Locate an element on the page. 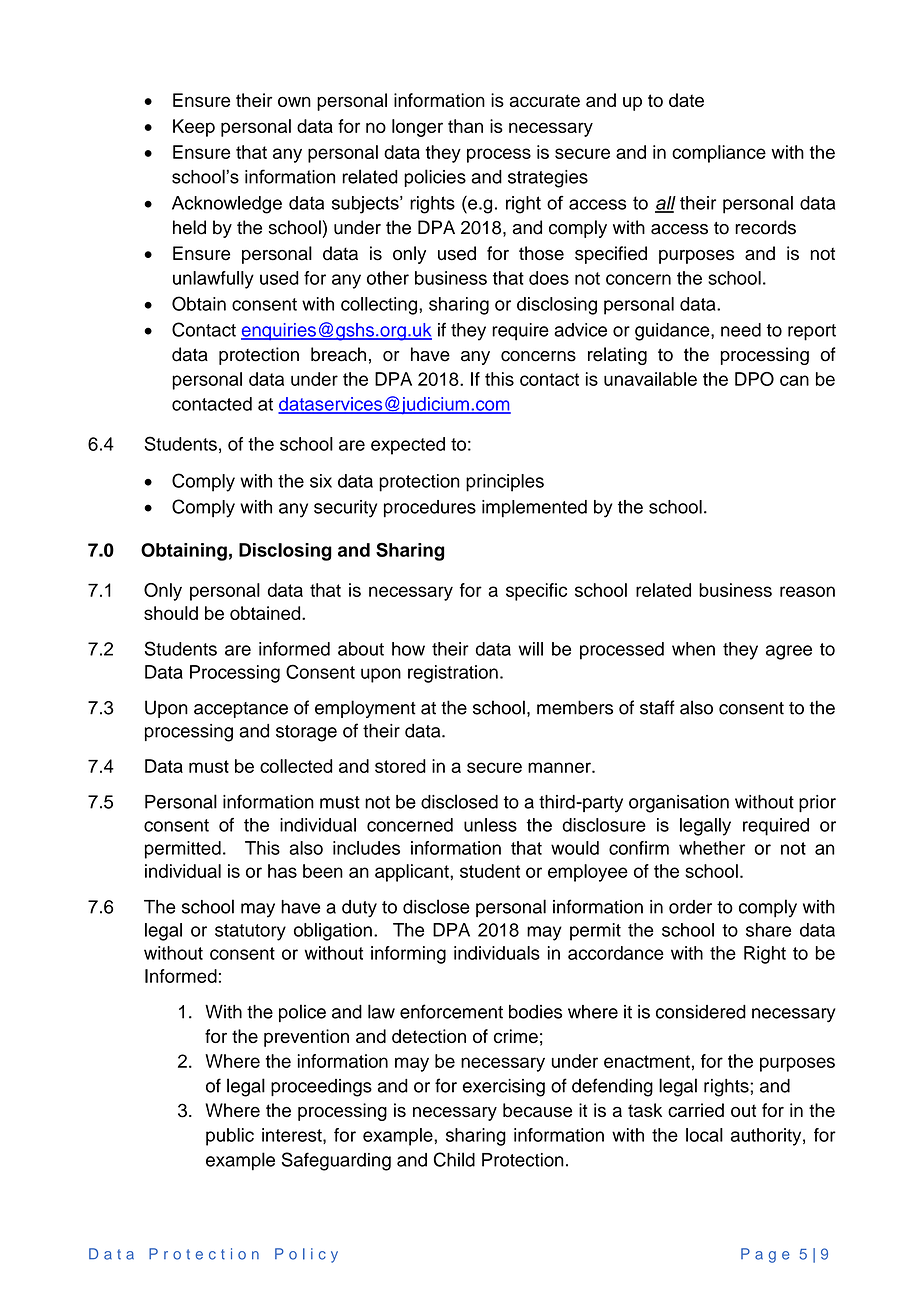  organisation is located at coordinates (679, 804).
